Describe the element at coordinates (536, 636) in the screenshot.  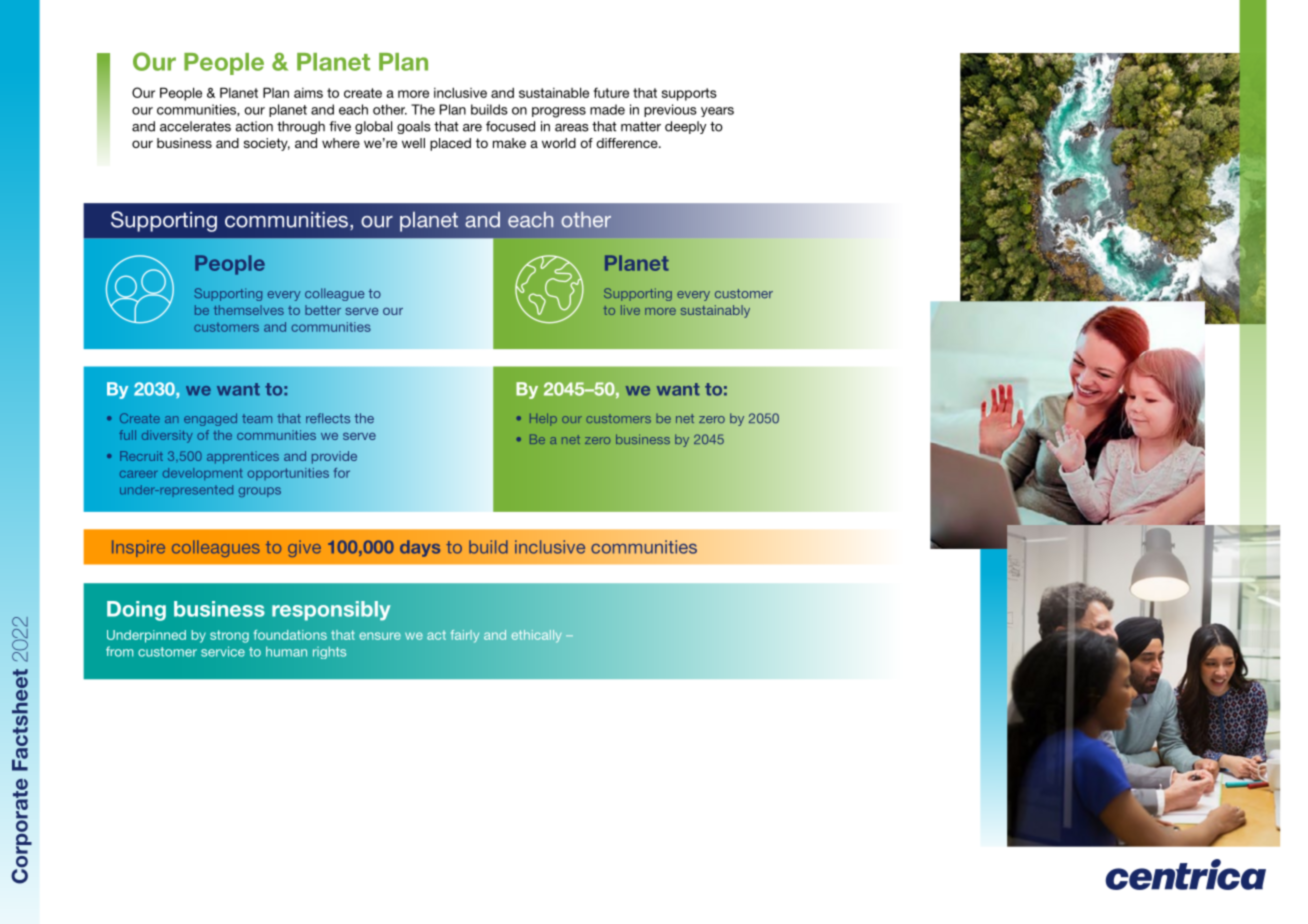
I see `ethically` at that location.
